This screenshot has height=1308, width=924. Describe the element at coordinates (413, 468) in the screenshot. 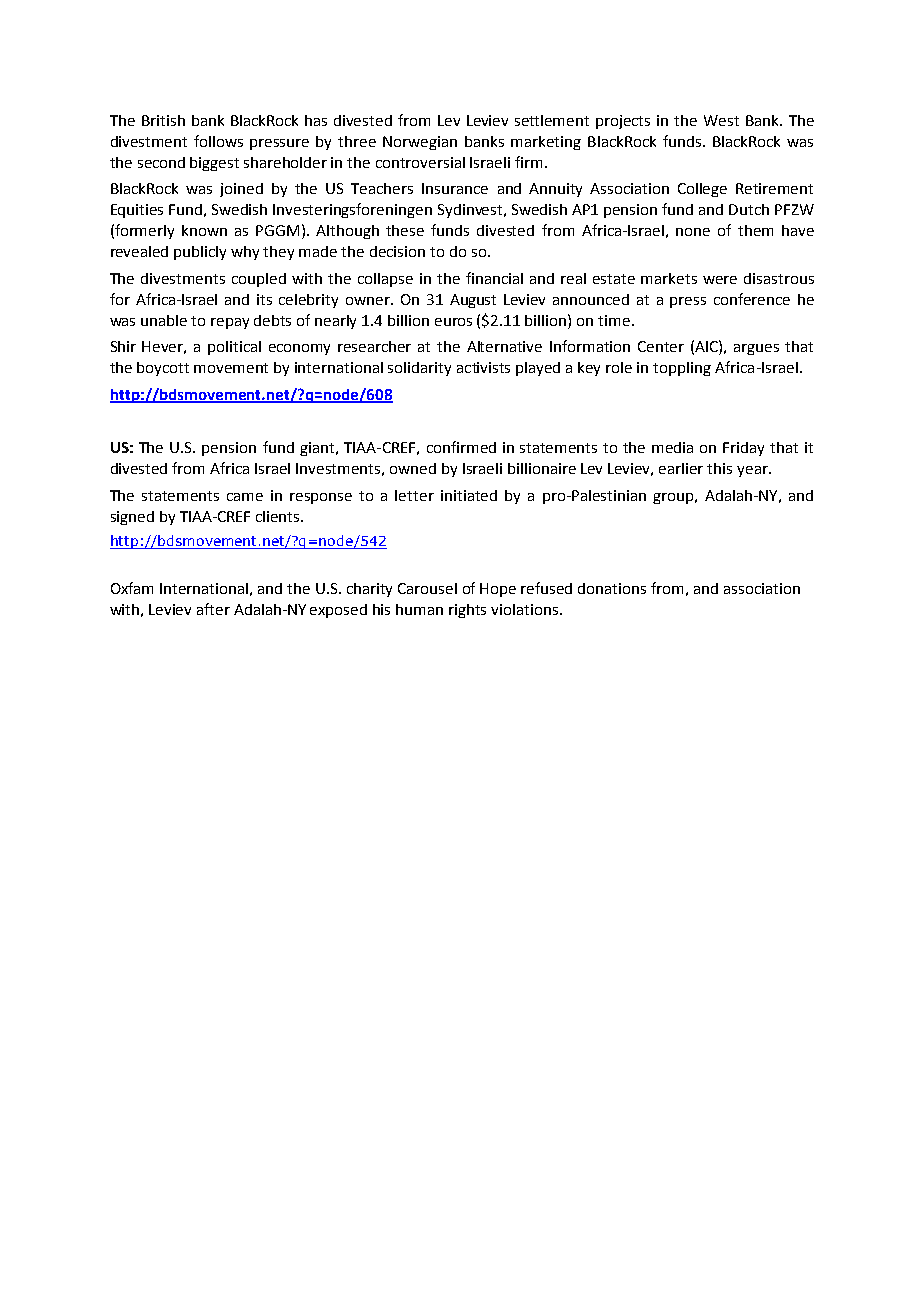

I see `owned` at that location.
